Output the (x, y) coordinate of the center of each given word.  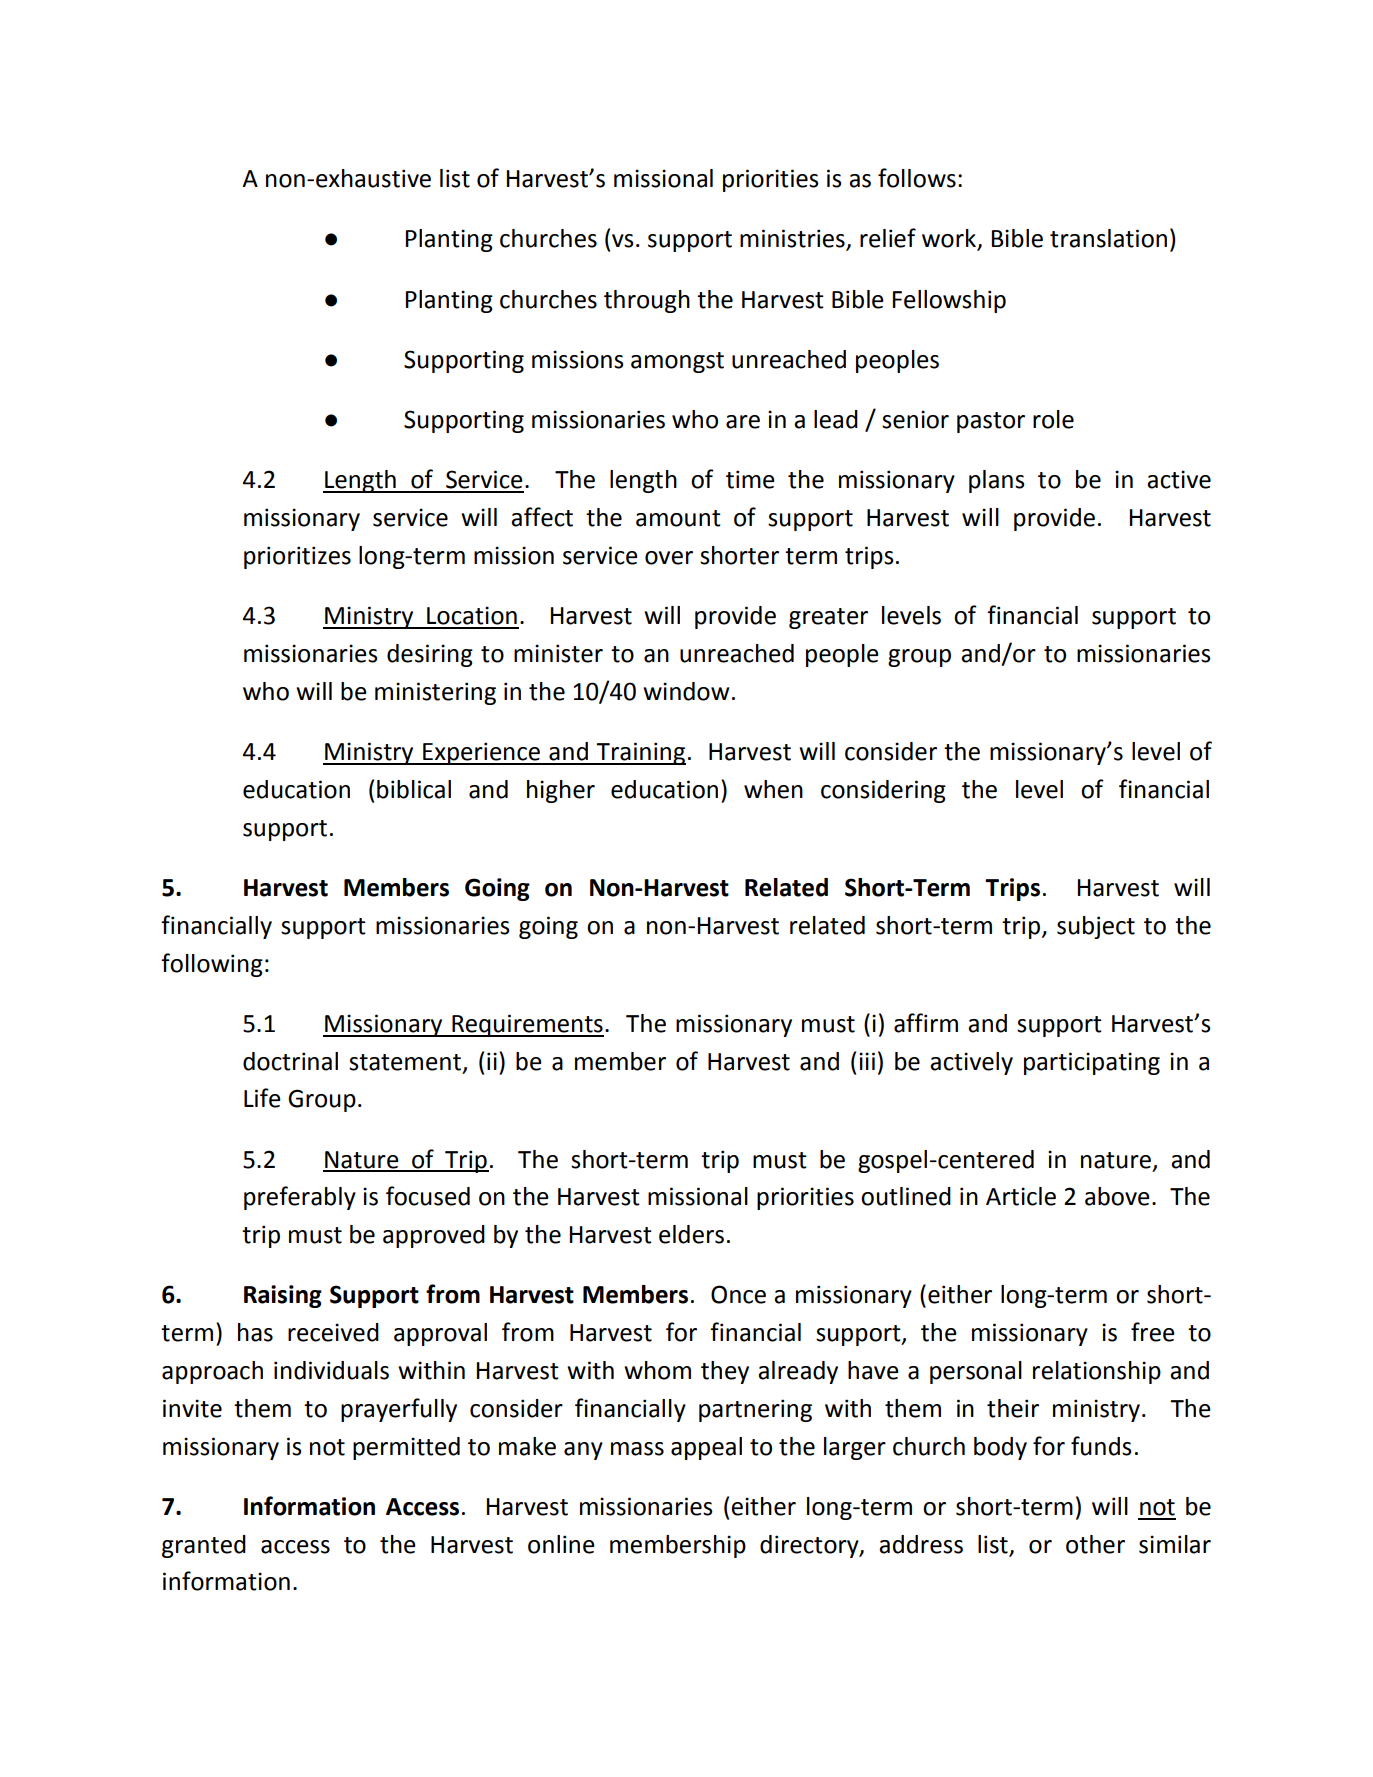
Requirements (527, 1025)
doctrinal (290, 1061)
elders (691, 1234)
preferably (300, 1198)
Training (640, 753)
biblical (414, 789)
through (647, 301)
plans (997, 481)
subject (1096, 927)
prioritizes (297, 557)
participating (1092, 1063)
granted (204, 1546)
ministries (793, 239)
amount (678, 518)
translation (1108, 238)
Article (1021, 1196)
